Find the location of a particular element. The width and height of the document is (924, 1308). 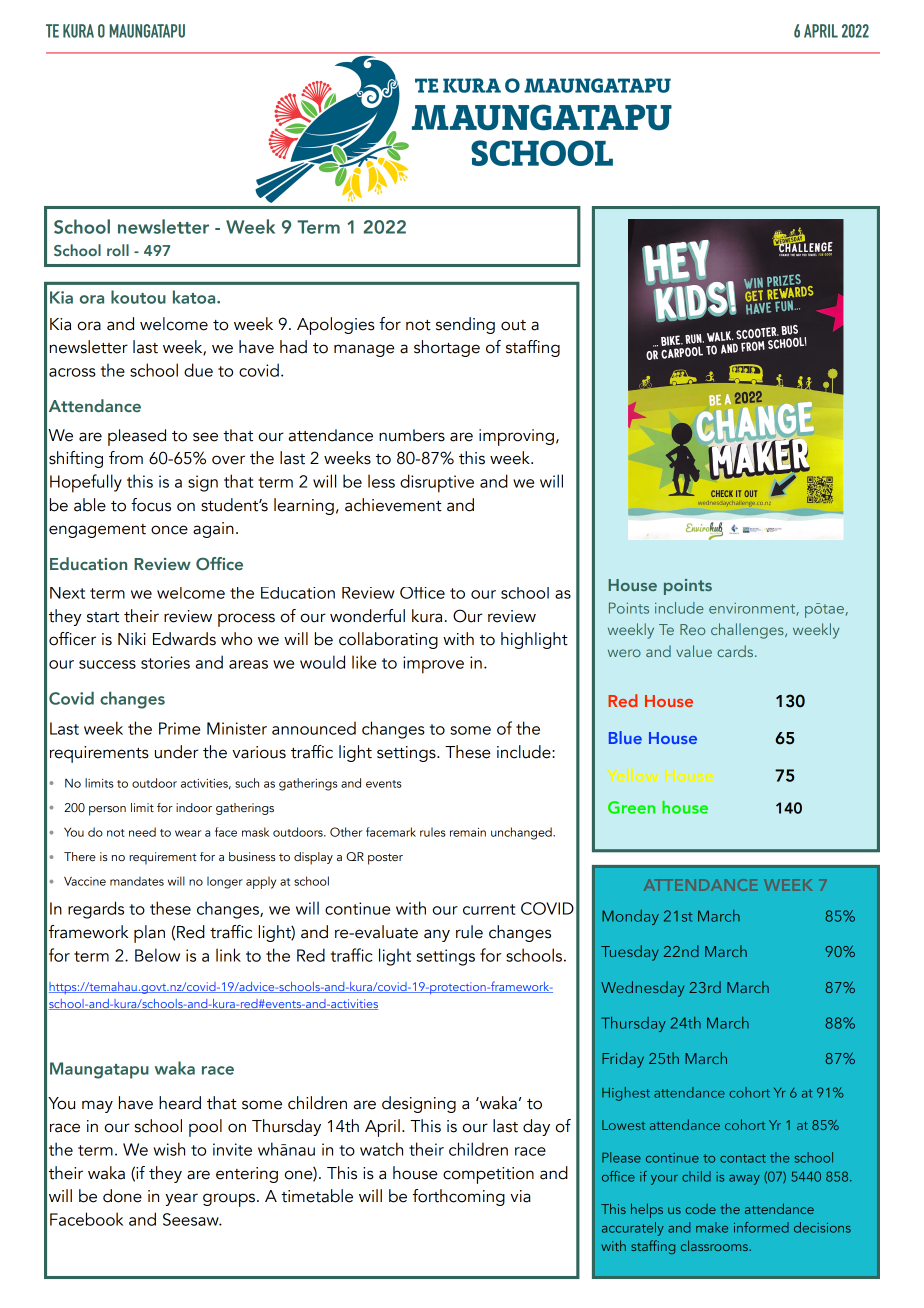

cards is located at coordinates (735, 651).
